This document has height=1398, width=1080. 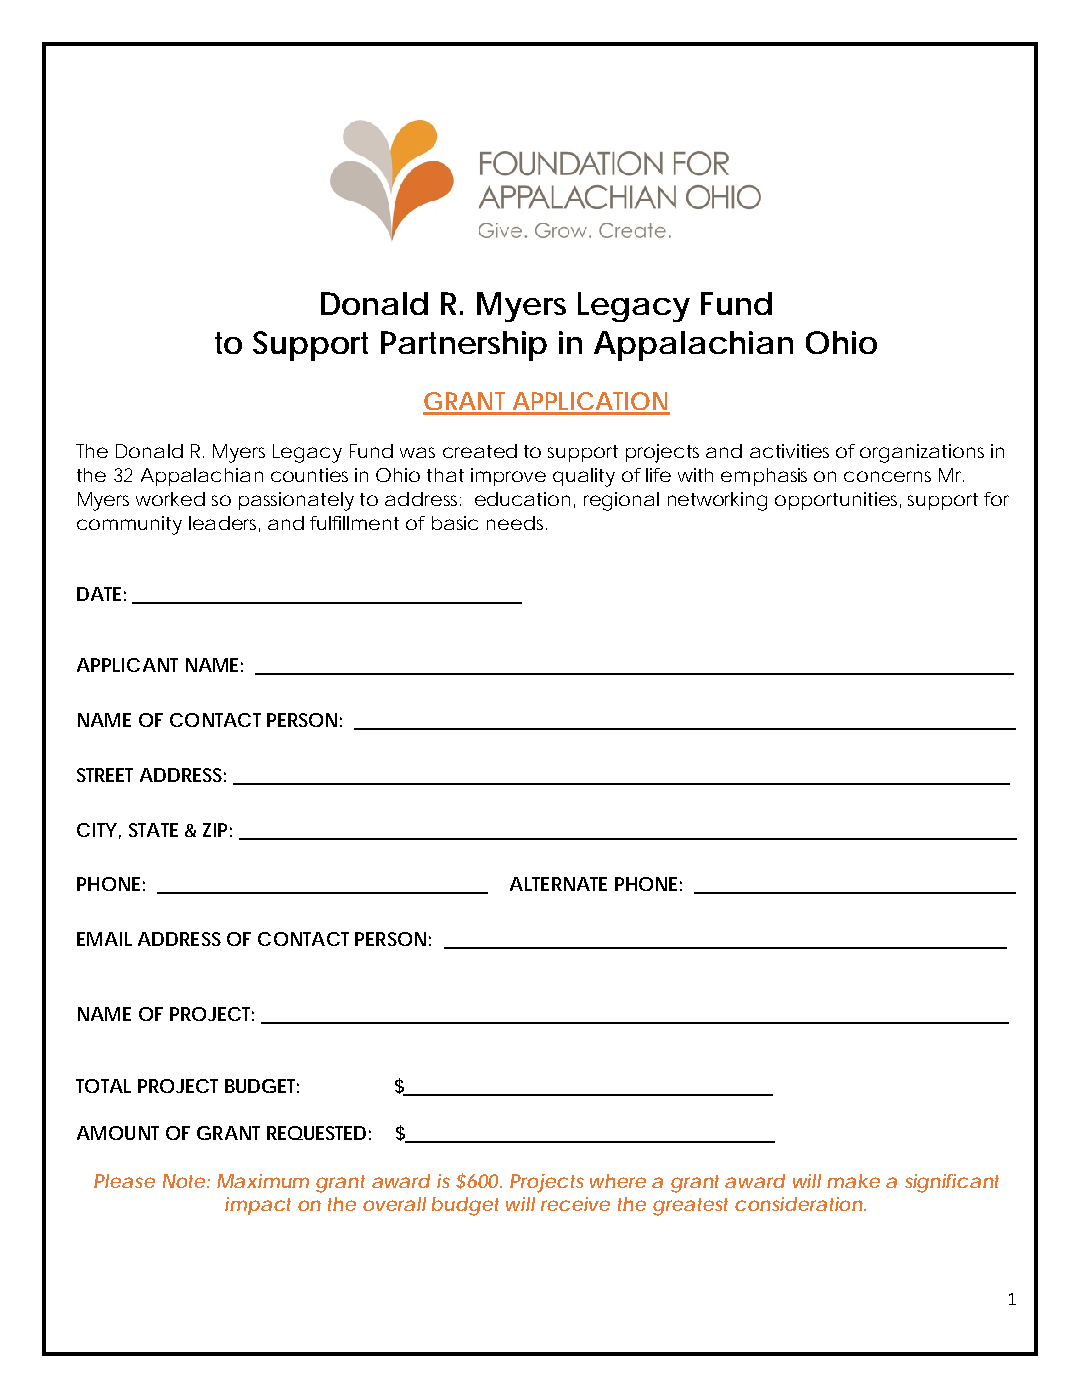 What do you see at coordinates (558, 884) in the document?
I see `ALTERNATE` at bounding box center [558, 884].
